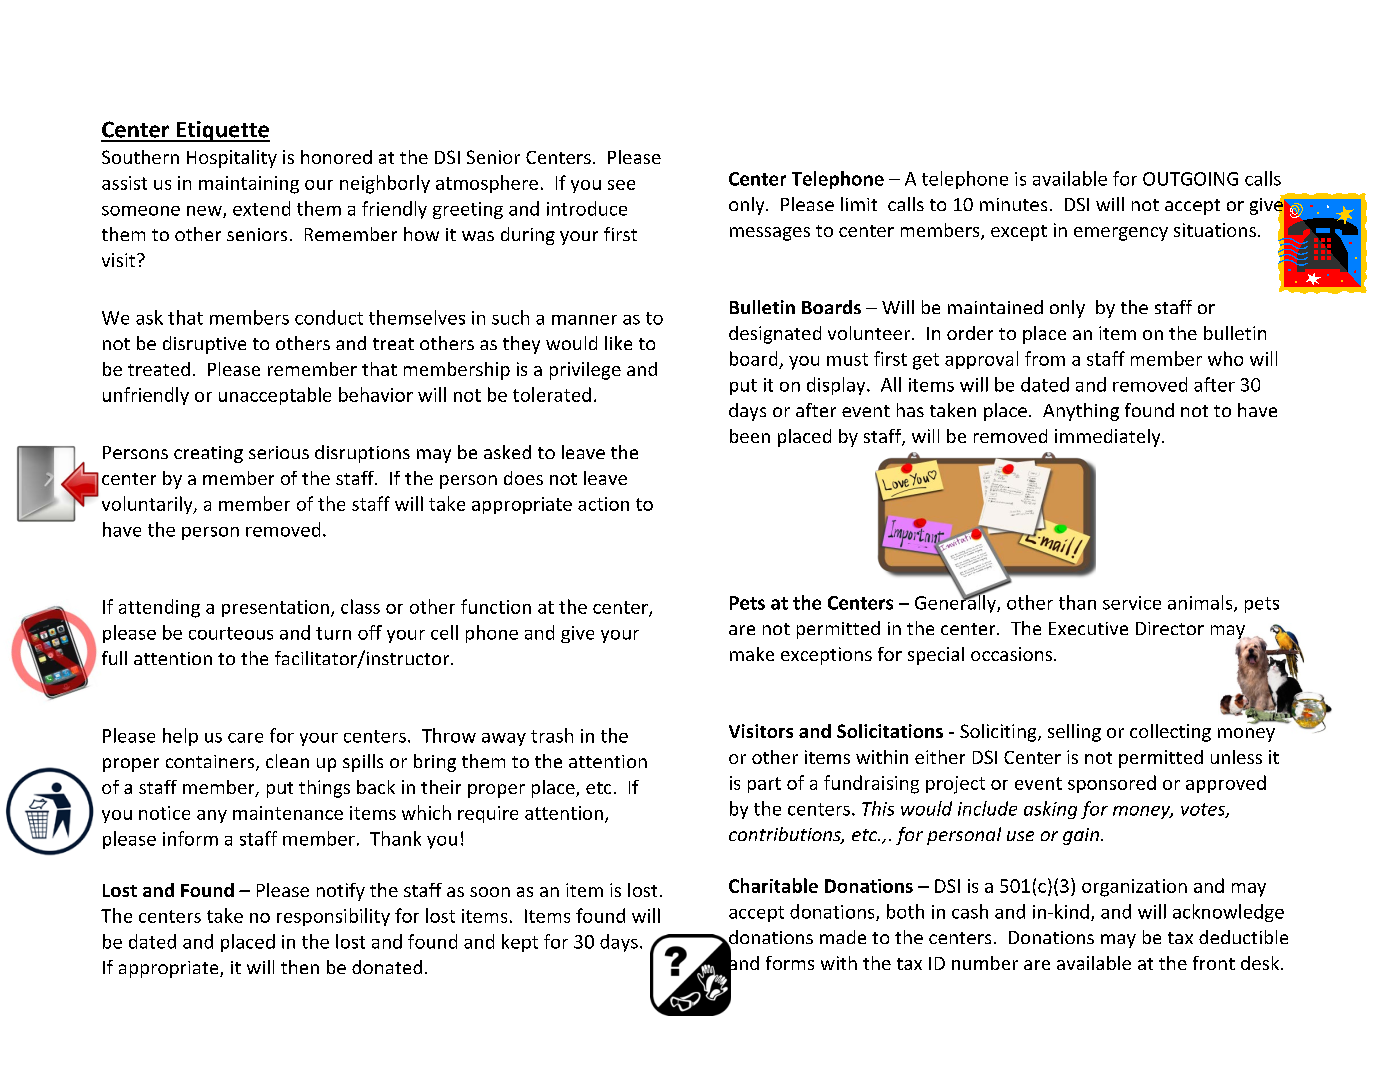 The height and width of the screenshot is (1076, 1393). What do you see at coordinates (603, 504) in the screenshot?
I see `action` at bounding box center [603, 504].
